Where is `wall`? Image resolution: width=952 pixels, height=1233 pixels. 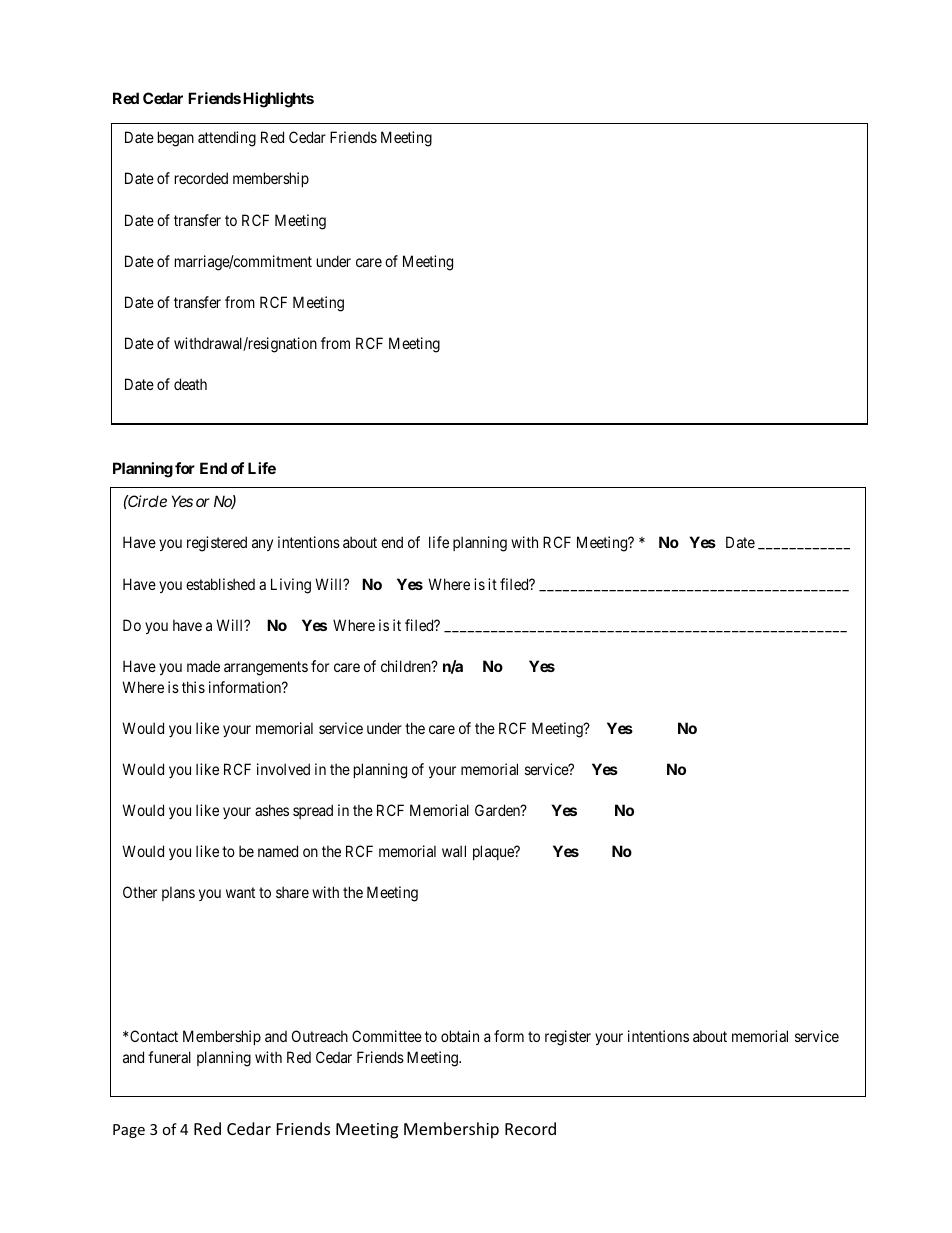 wall is located at coordinates (454, 851).
